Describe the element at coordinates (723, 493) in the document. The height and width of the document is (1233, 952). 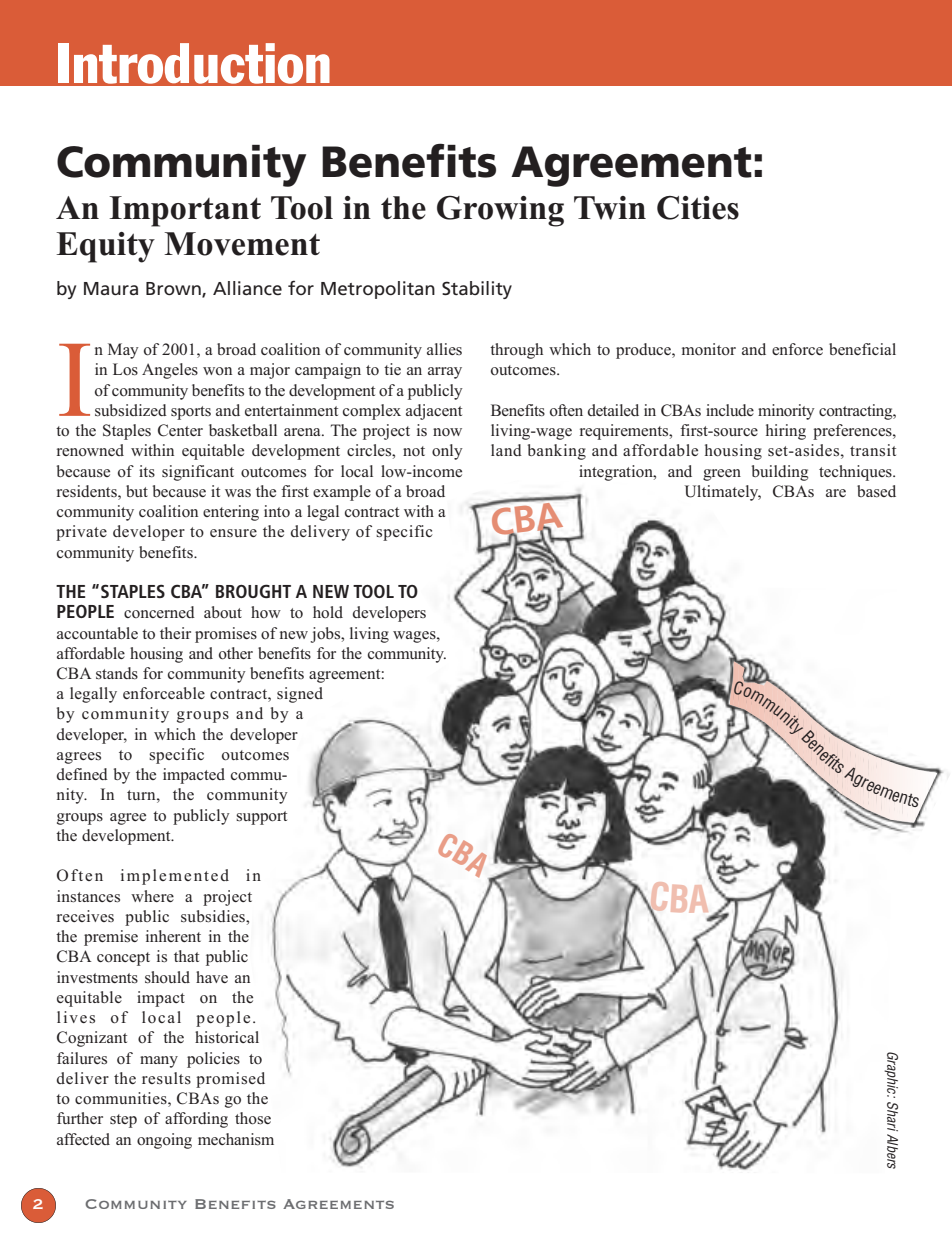
I see `Ultimately` at that location.
